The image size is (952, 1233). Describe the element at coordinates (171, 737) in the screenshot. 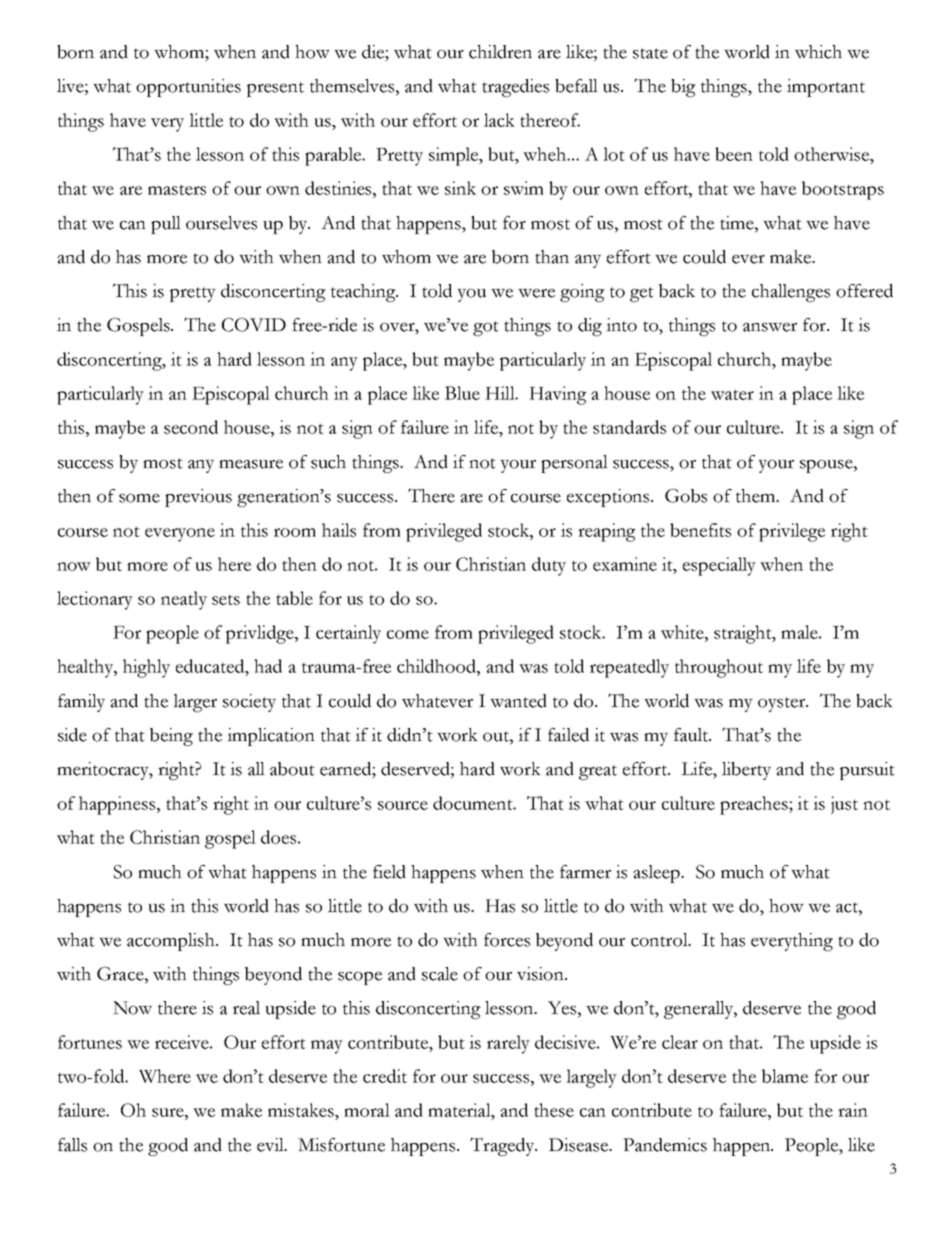

I see `being` at that location.
